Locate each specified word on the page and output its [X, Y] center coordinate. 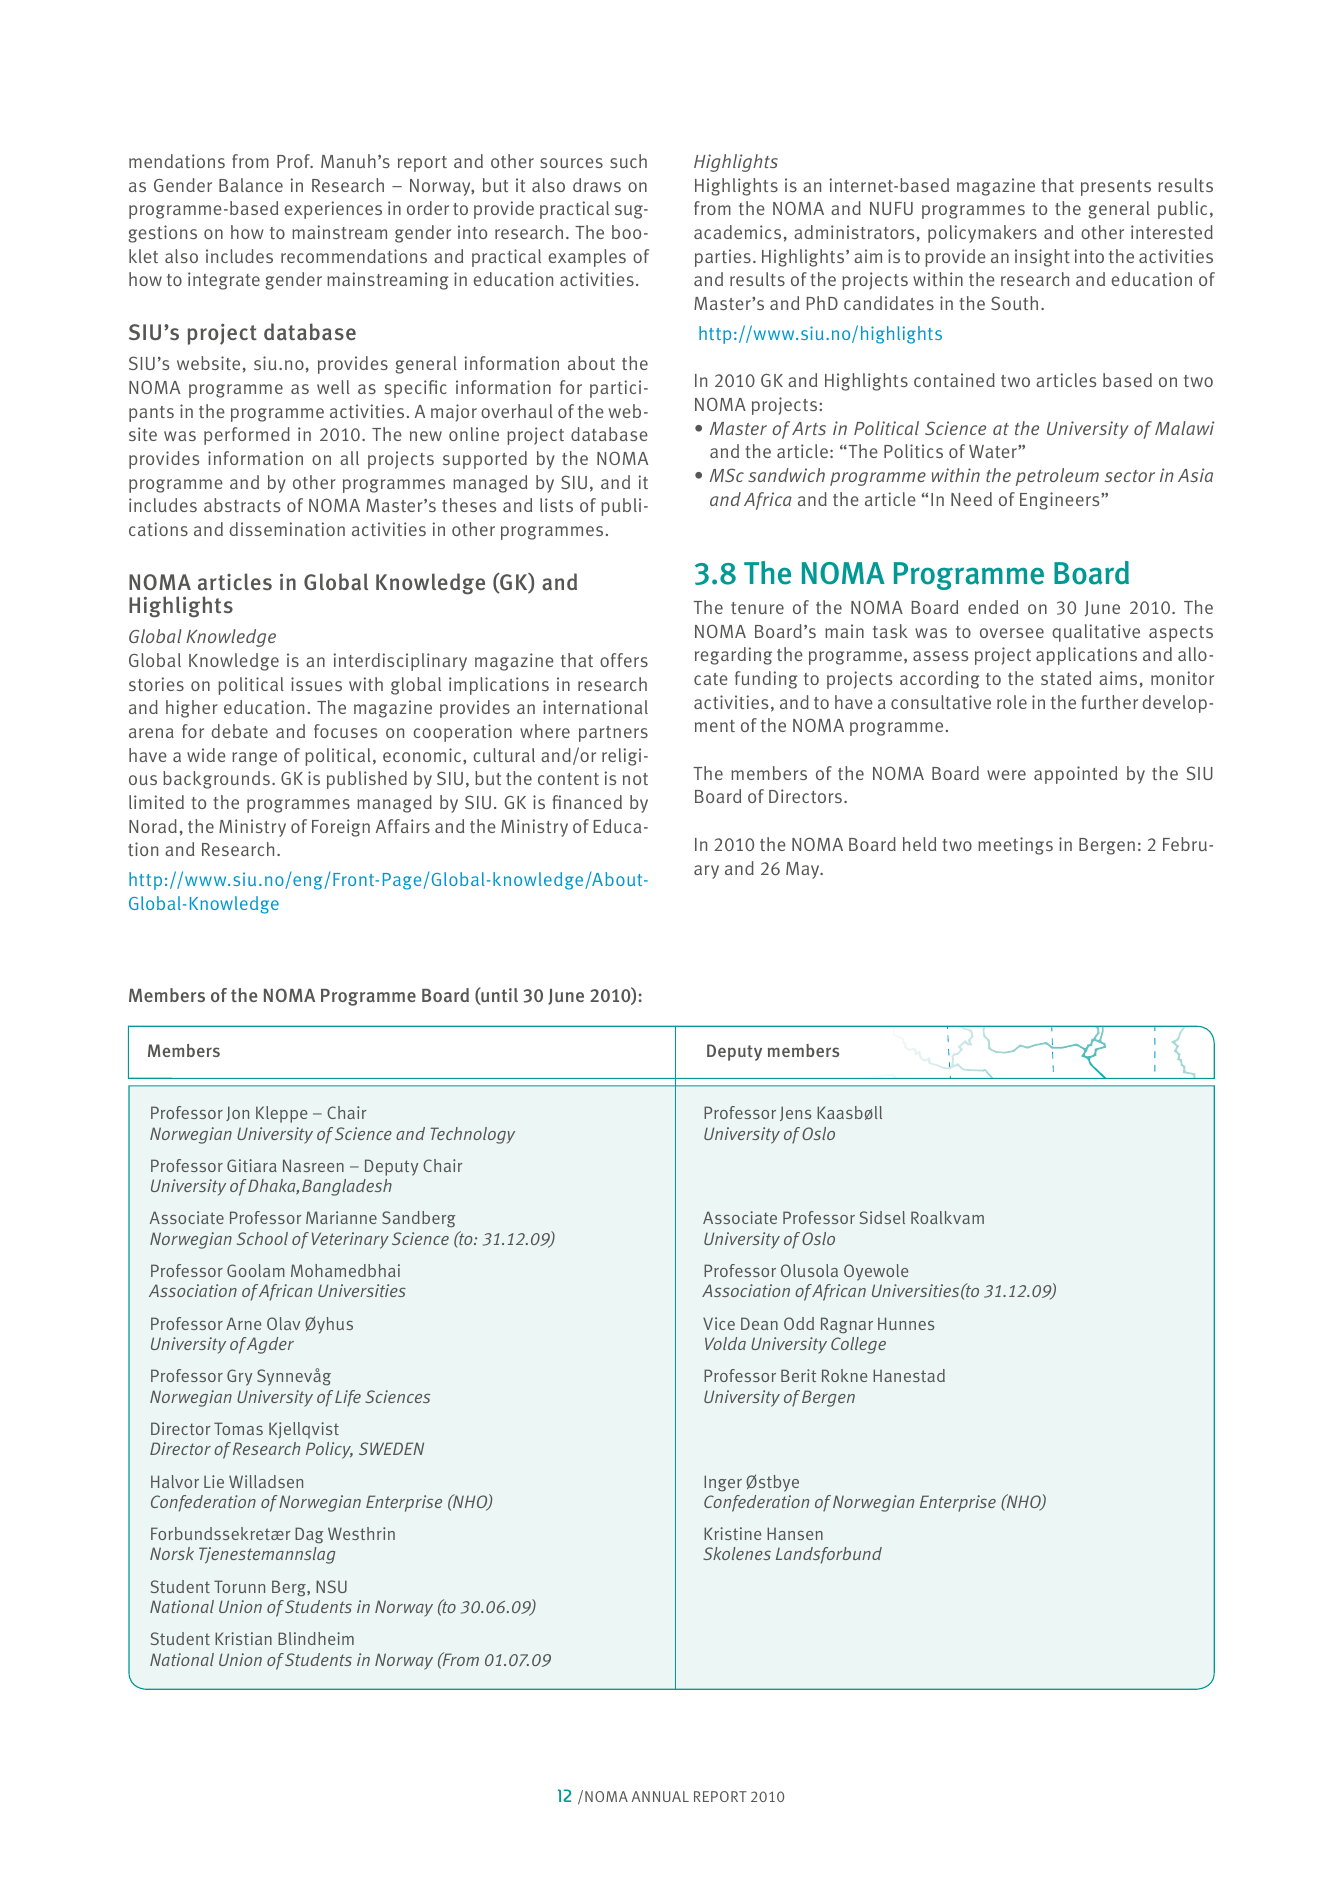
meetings [1015, 846]
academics [737, 232]
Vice [719, 1323]
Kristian [243, 1638]
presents [1116, 188]
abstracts [242, 505]
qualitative [1096, 633]
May [804, 870]
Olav [283, 1323]
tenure [757, 608]
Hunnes [906, 1323]
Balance [251, 185]
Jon [237, 1113]
